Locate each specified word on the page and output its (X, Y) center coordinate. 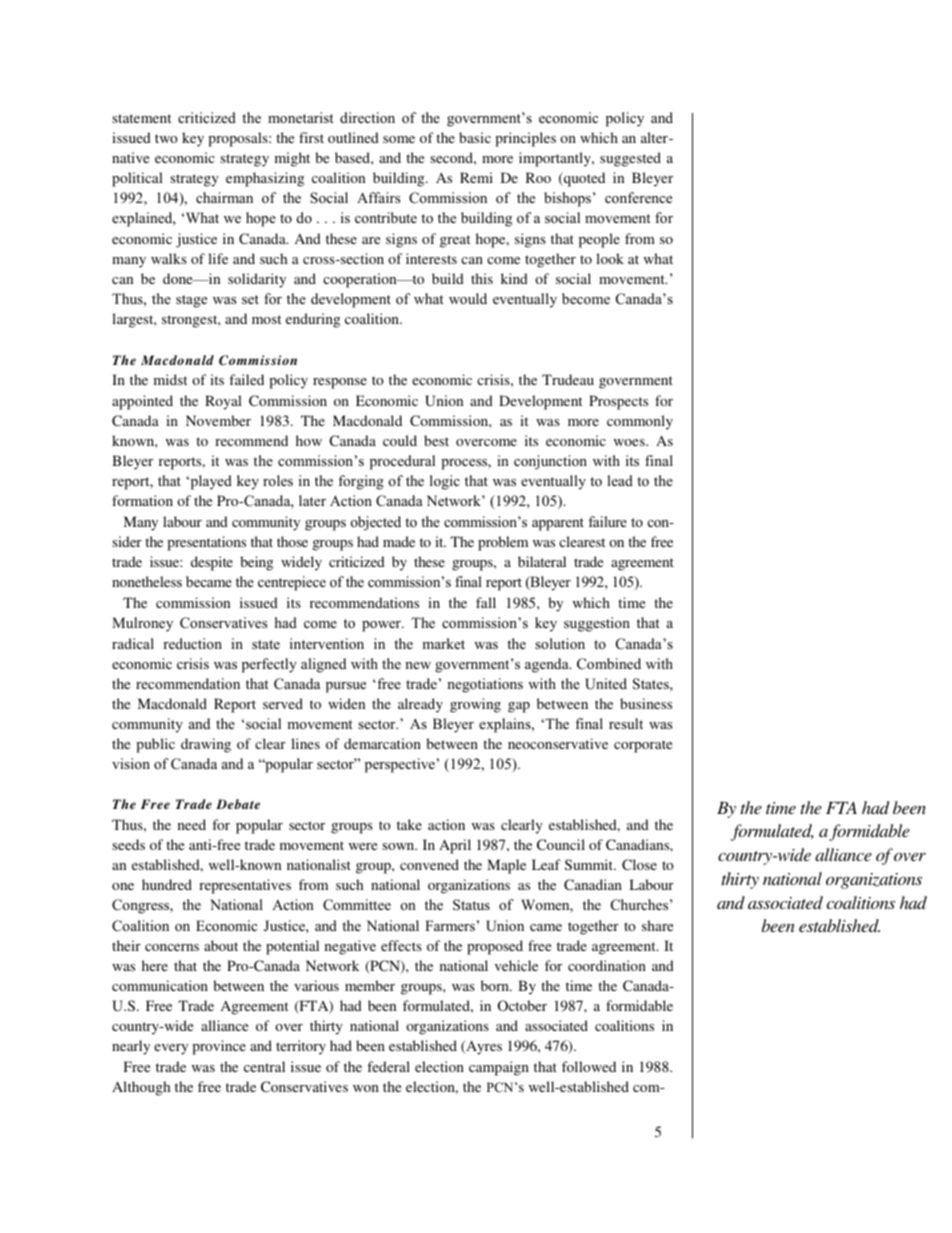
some (399, 139)
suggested (630, 159)
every (171, 1049)
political (137, 179)
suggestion (597, 624)
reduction (192, 643)
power (382, 626)
